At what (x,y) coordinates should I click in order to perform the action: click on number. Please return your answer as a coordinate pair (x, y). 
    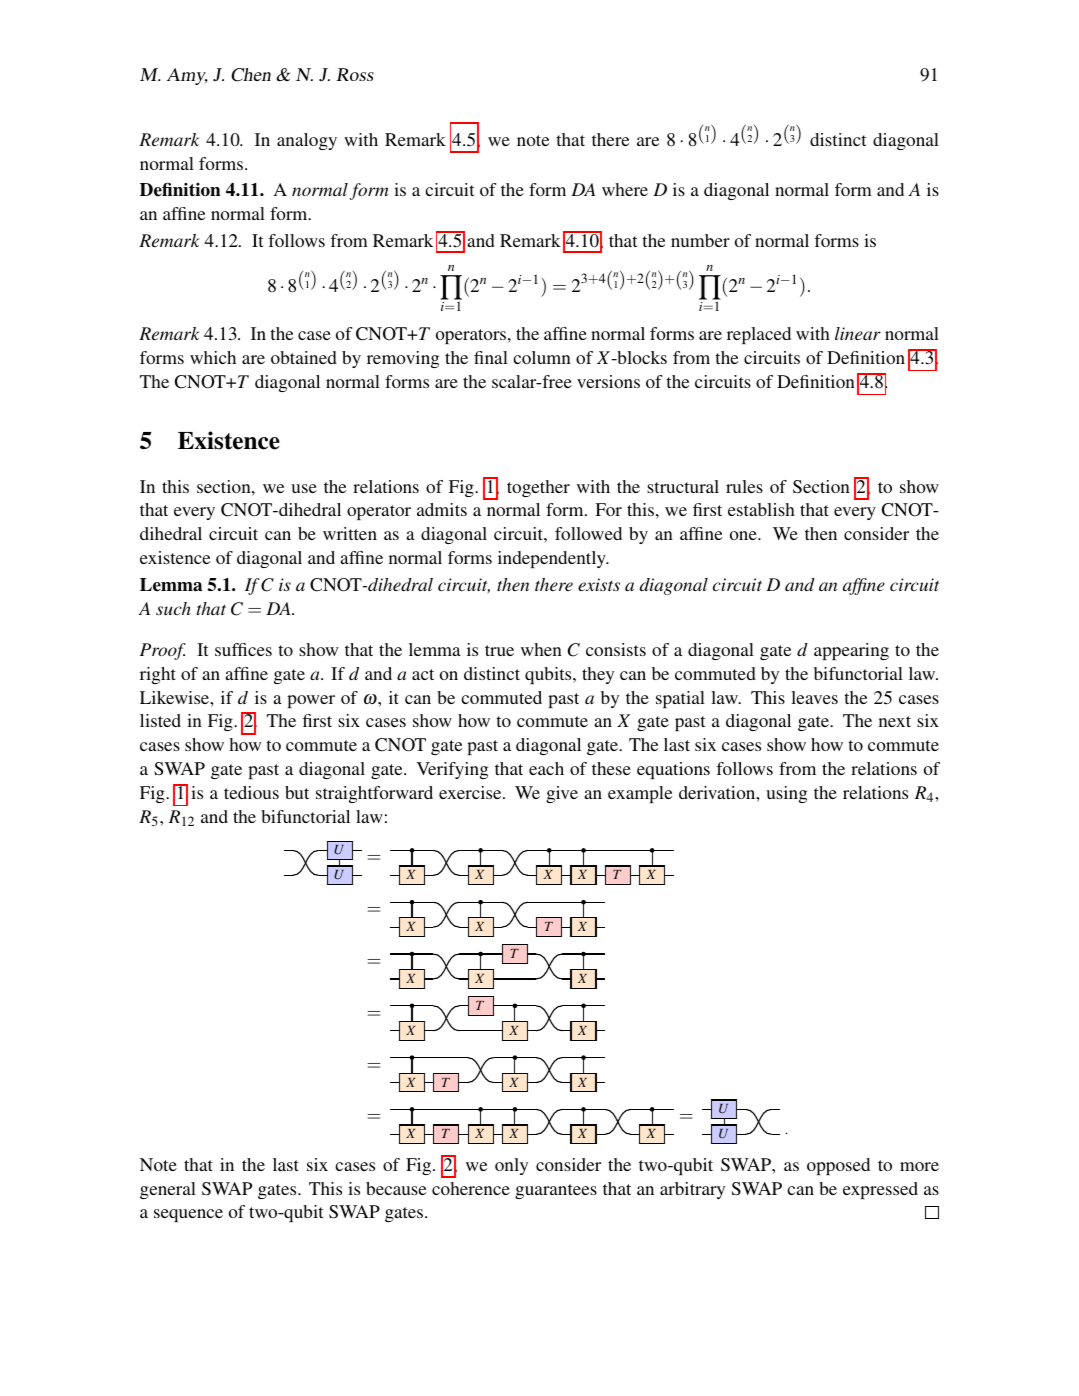
    Looking at the image, I should click on (700, 240).
